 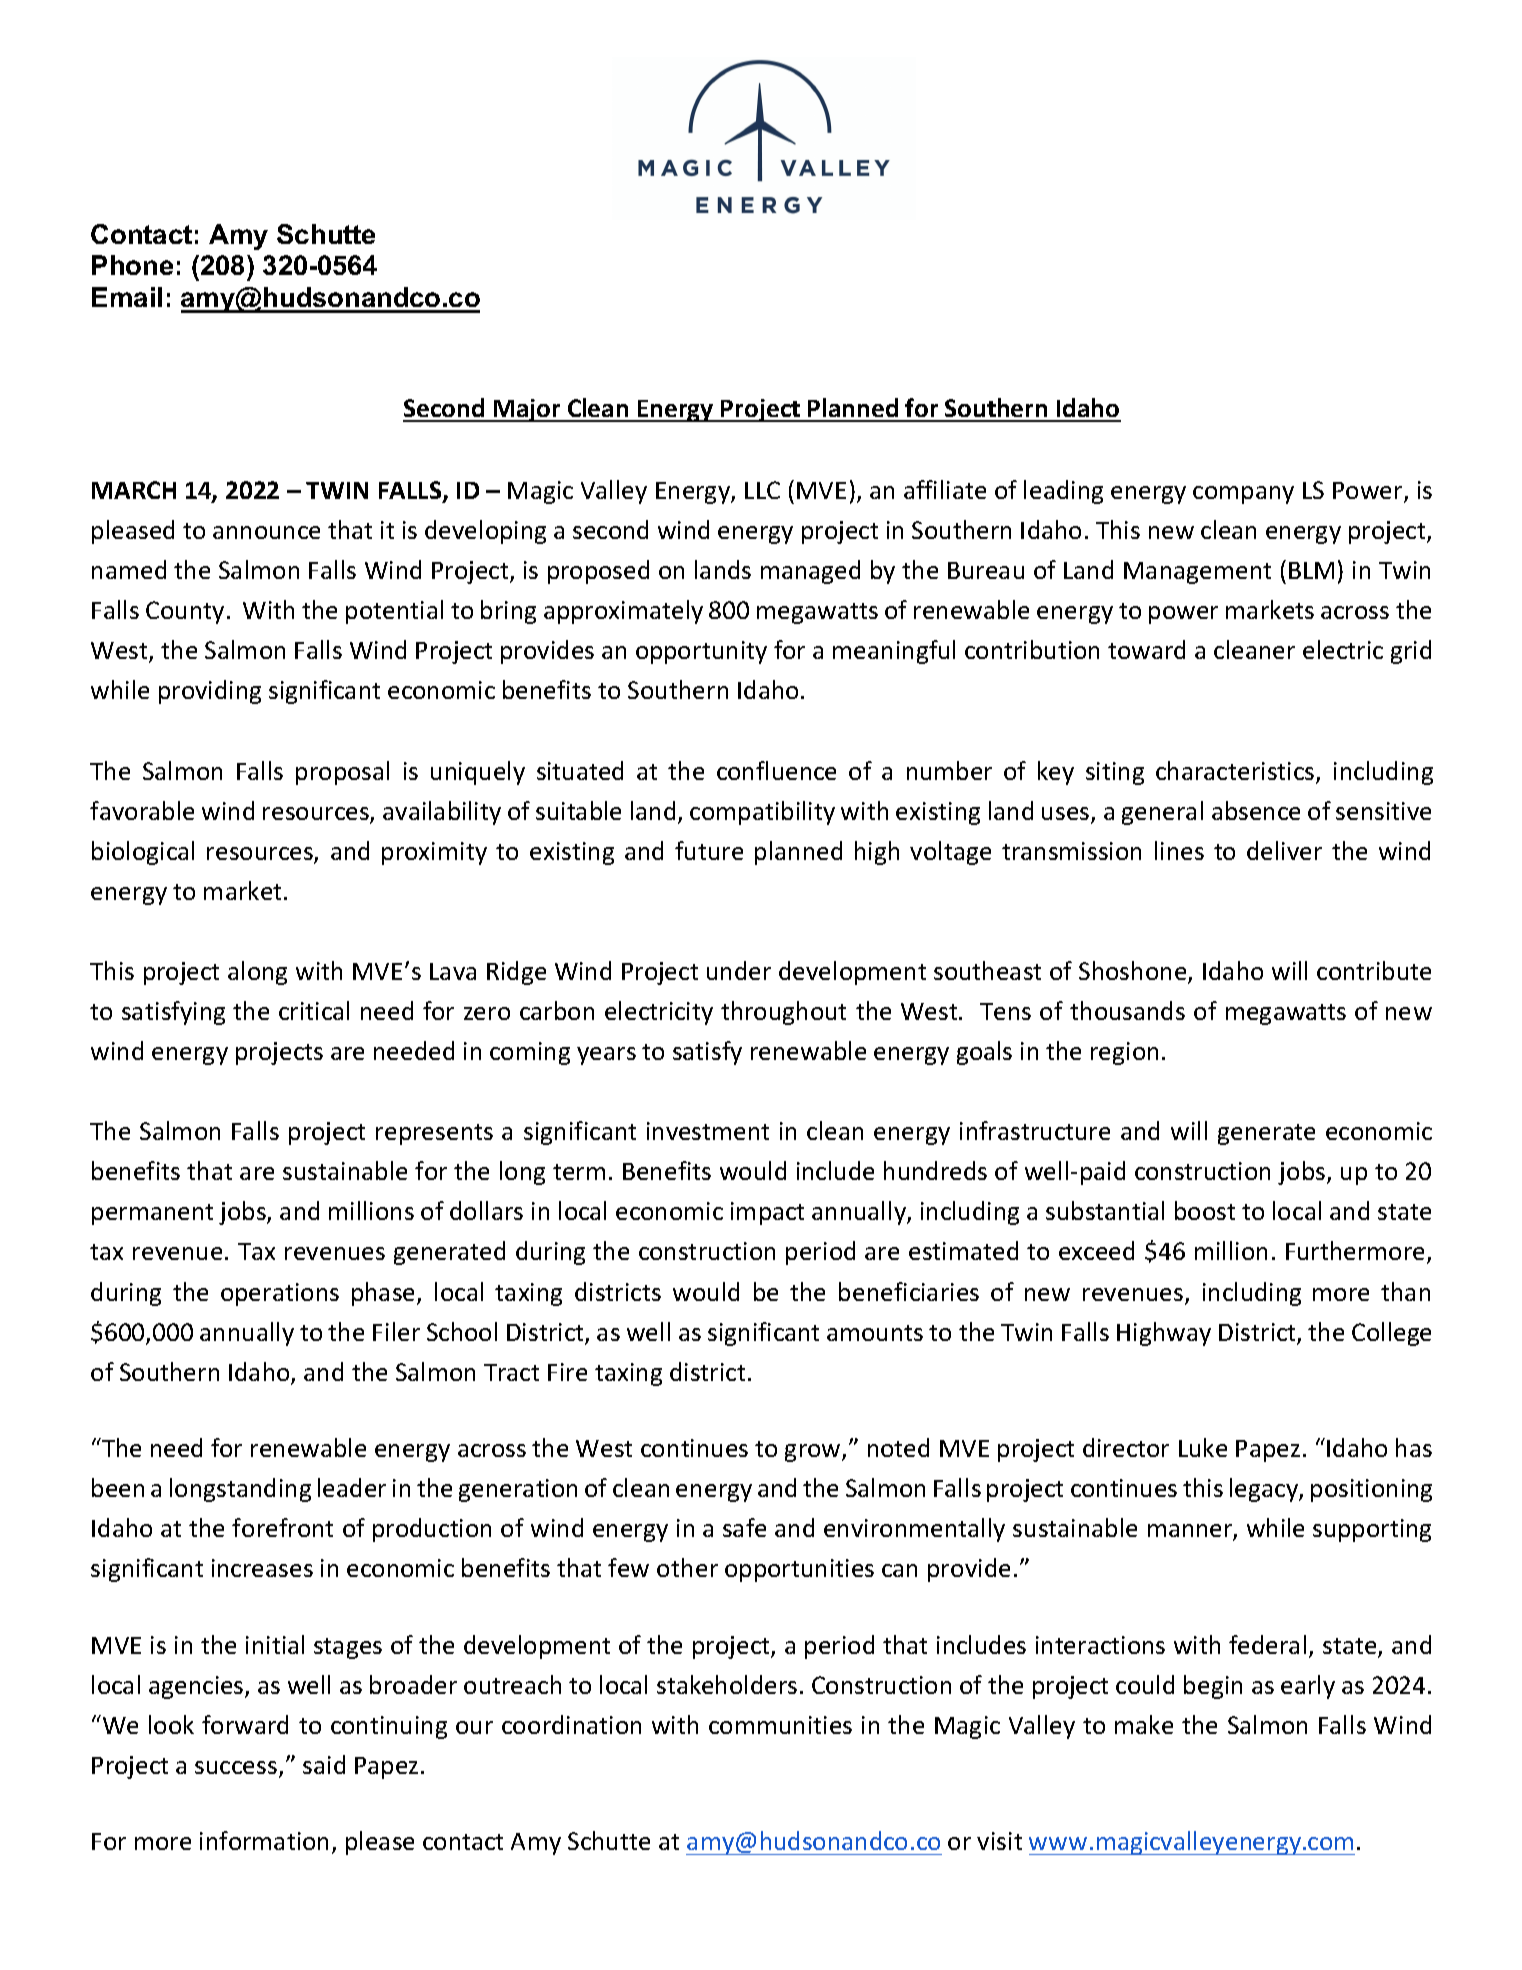 What do you see at coordinates (236, 1767) in the screenshot?
I see `success` at bounding box center [236, 1767].
